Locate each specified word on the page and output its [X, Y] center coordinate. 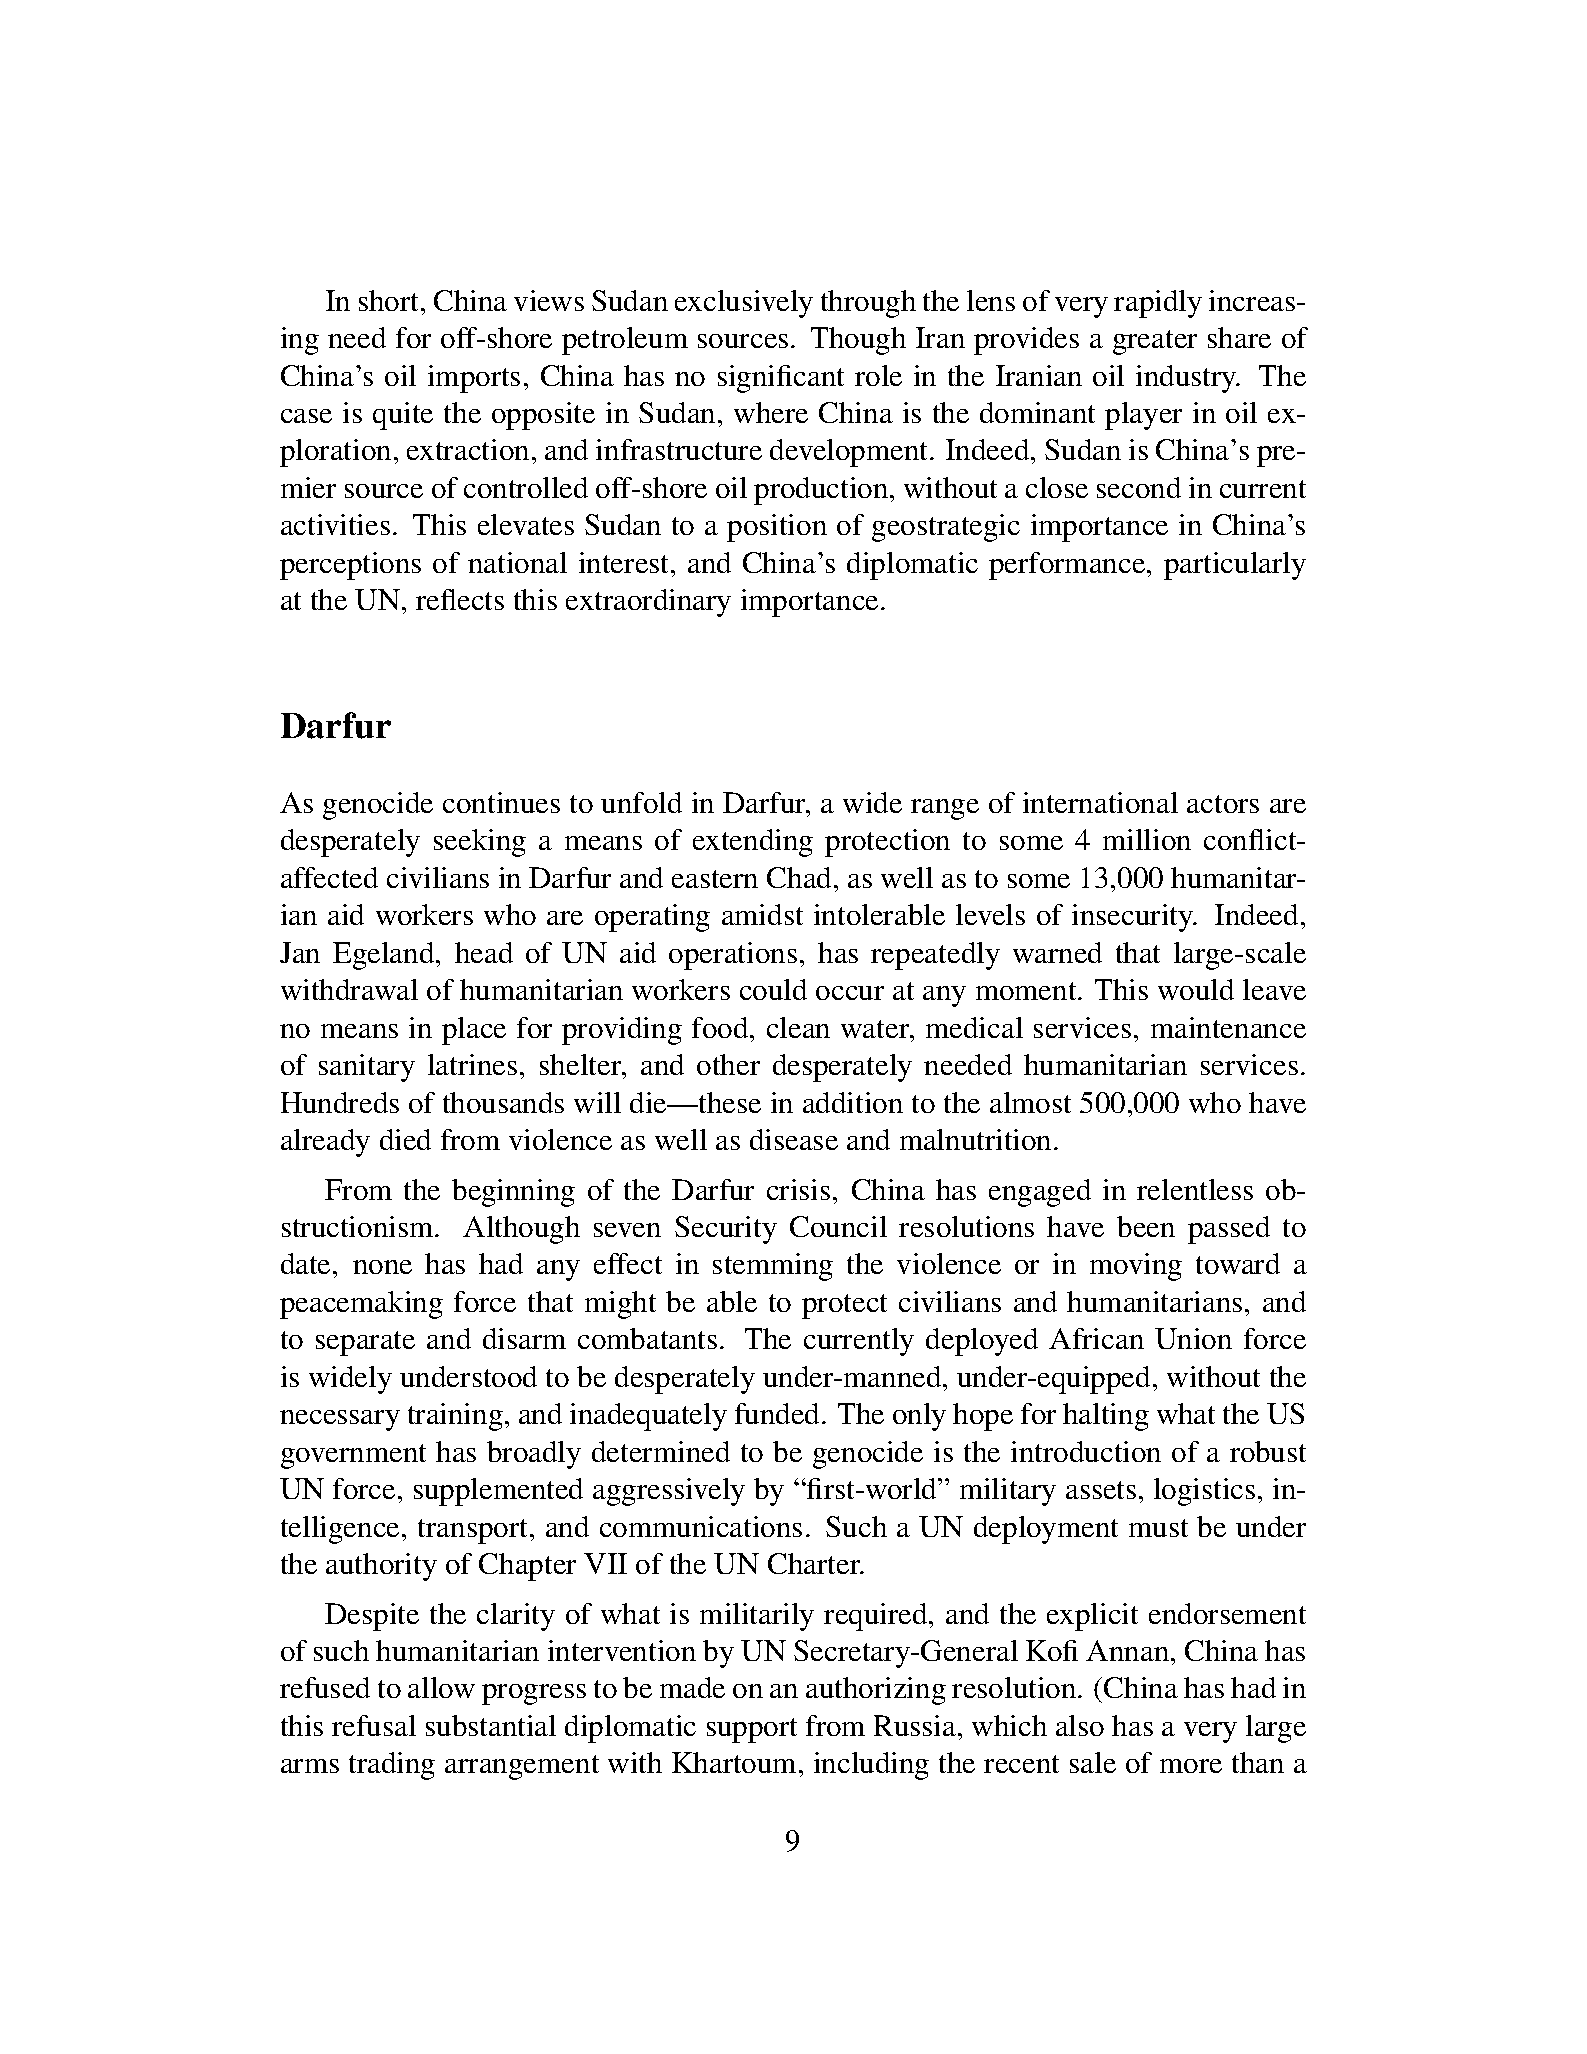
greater [1155, 342]
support [752, 1730]
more [1191, 1766]
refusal [374, 1725]
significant [781, 379]
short [390, 300]
